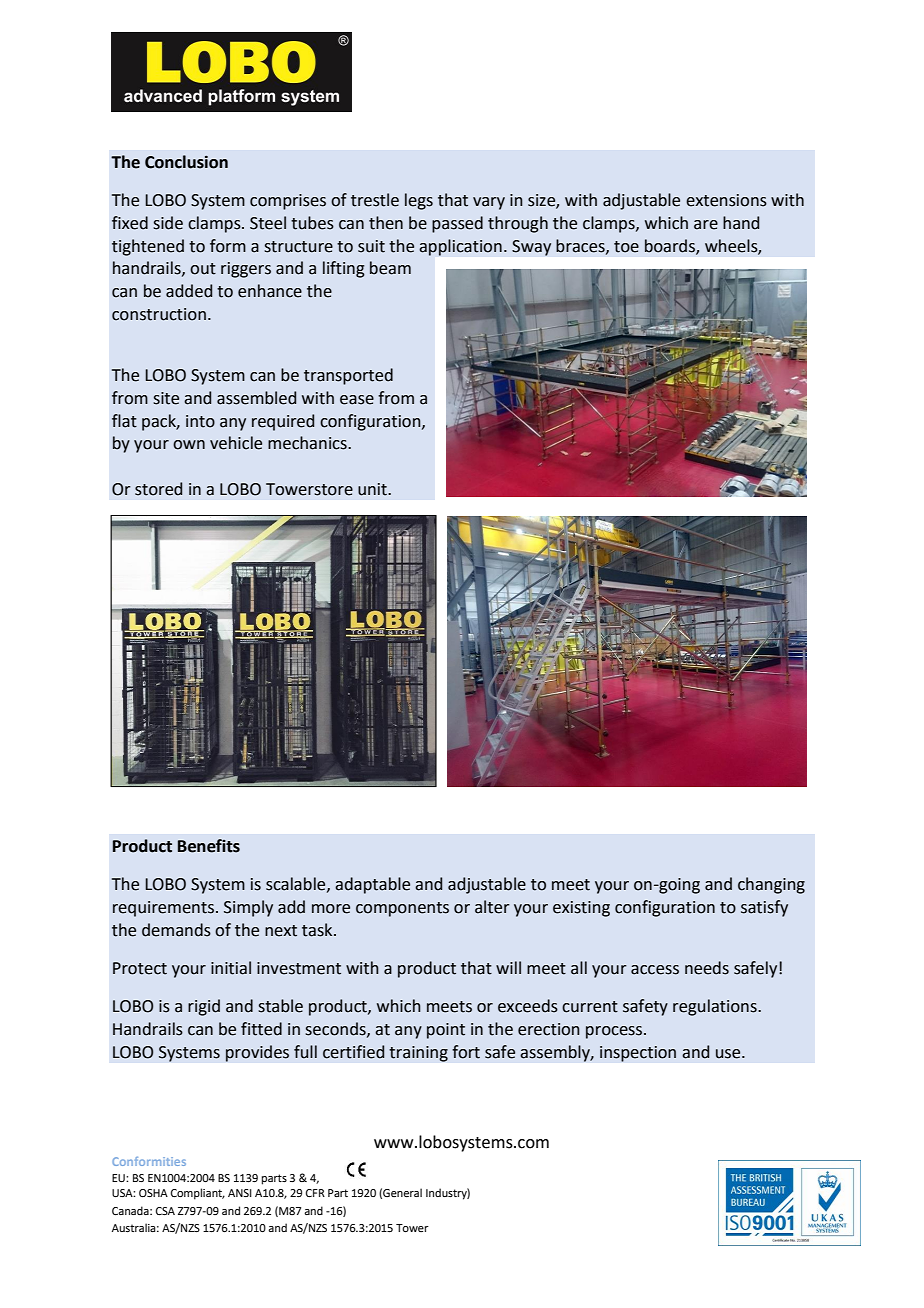  I want to click on unit, so click(373, 489).
